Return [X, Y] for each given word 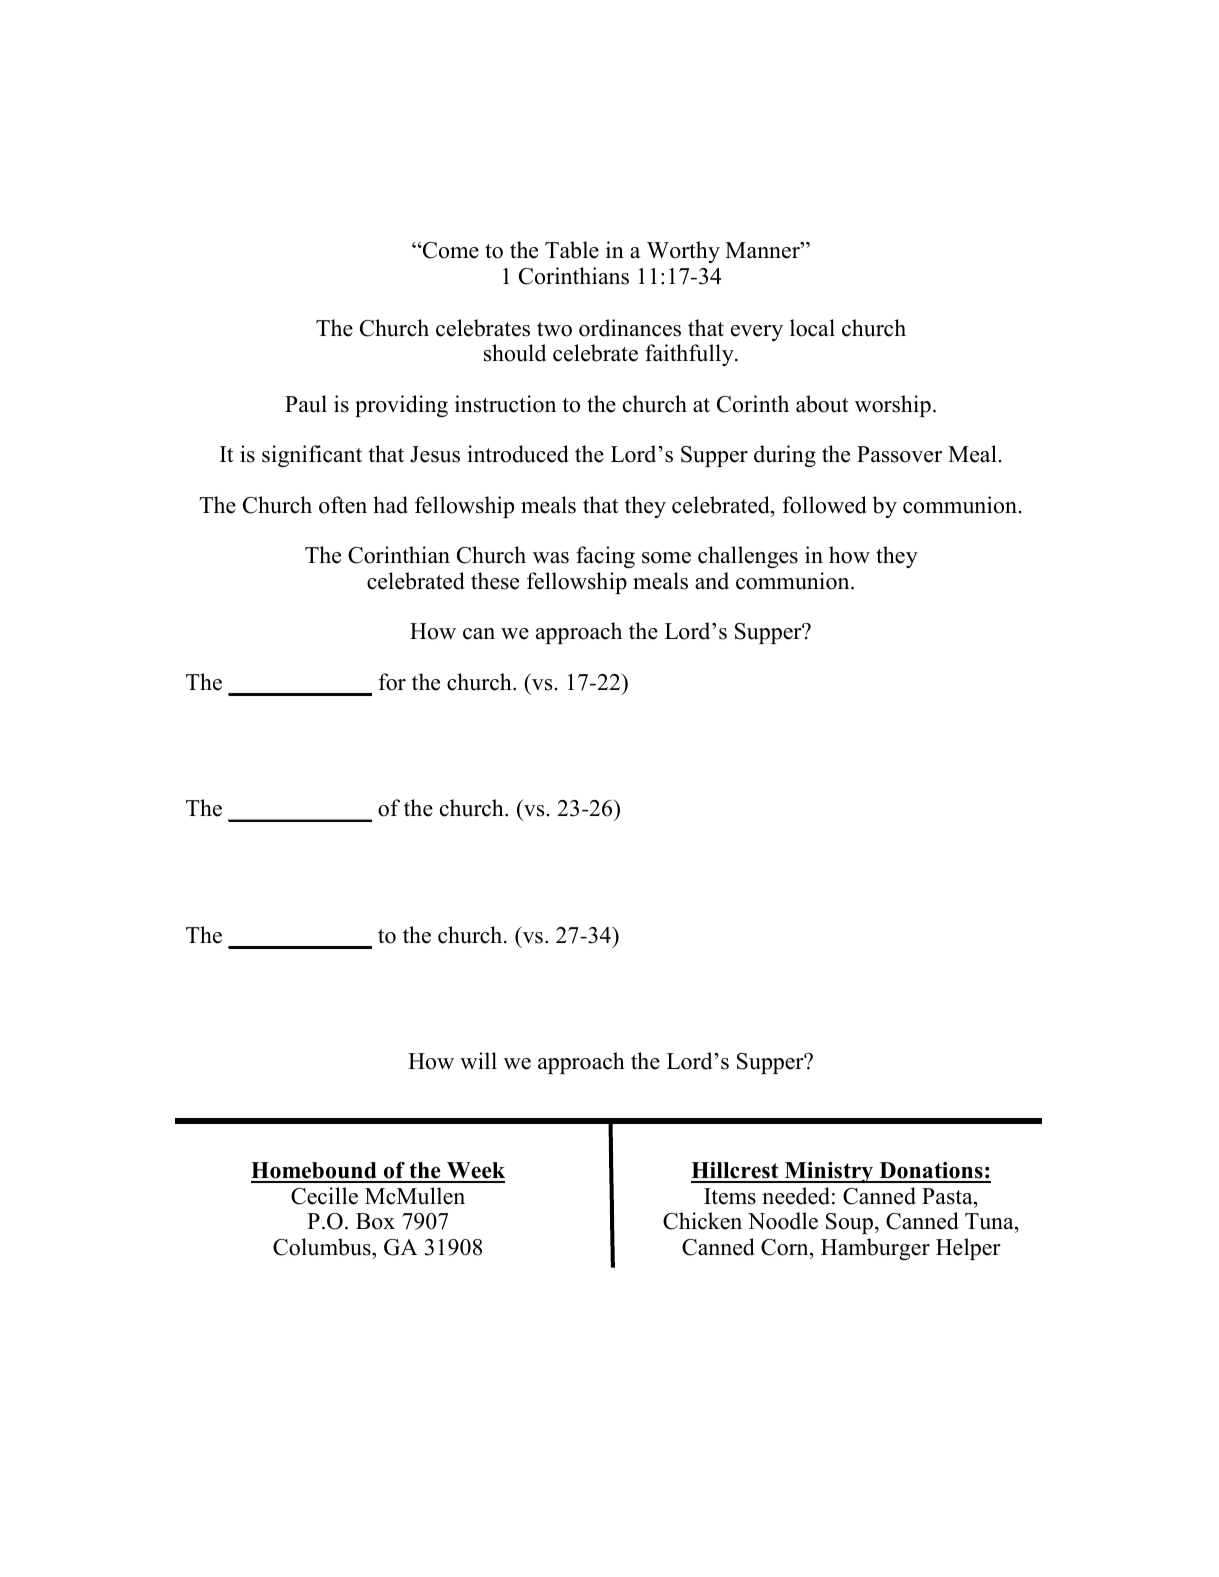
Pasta [948, 1196]
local [812, 328]
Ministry [829, 1172]
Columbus [323, 1247]
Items [730, 1196]
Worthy [683, 252]
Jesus [435, 454]
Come [450, 250]
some [666, 558]
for [392, 682]
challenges [748, 557]
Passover [899, 454]
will [478, 1060]
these [495, 581]
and [712, 581]
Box [375, 1221]
